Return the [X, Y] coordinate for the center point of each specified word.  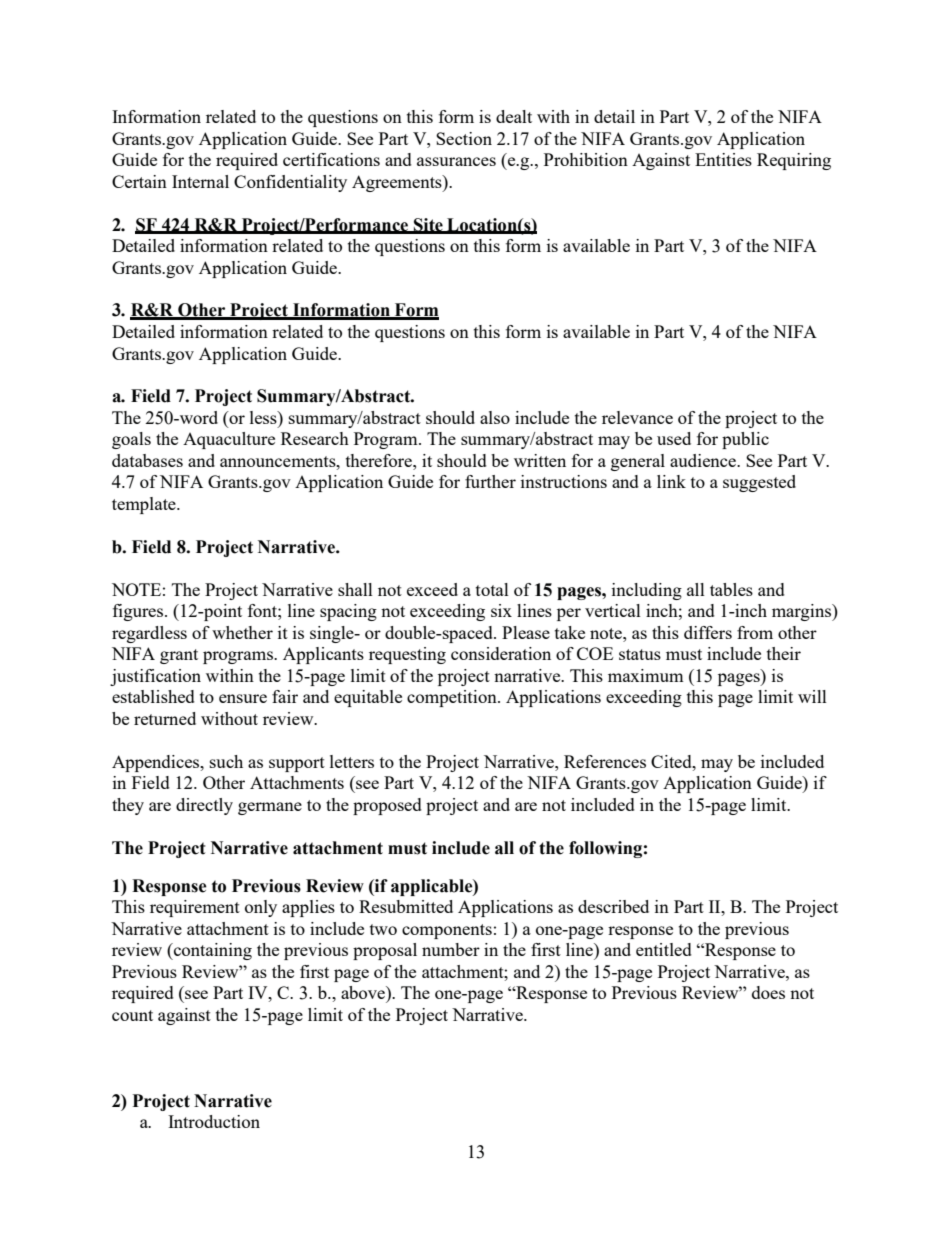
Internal [200, 181]
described [613, 906]
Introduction [214, 1121]
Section [464, 138]
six [501, 610]
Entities [723, 159]
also [495, 417]
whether [242, 632]
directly [204, 806]
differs [708, 632]
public [745, 440]
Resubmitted [406, 906]
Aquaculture [229, 440]
